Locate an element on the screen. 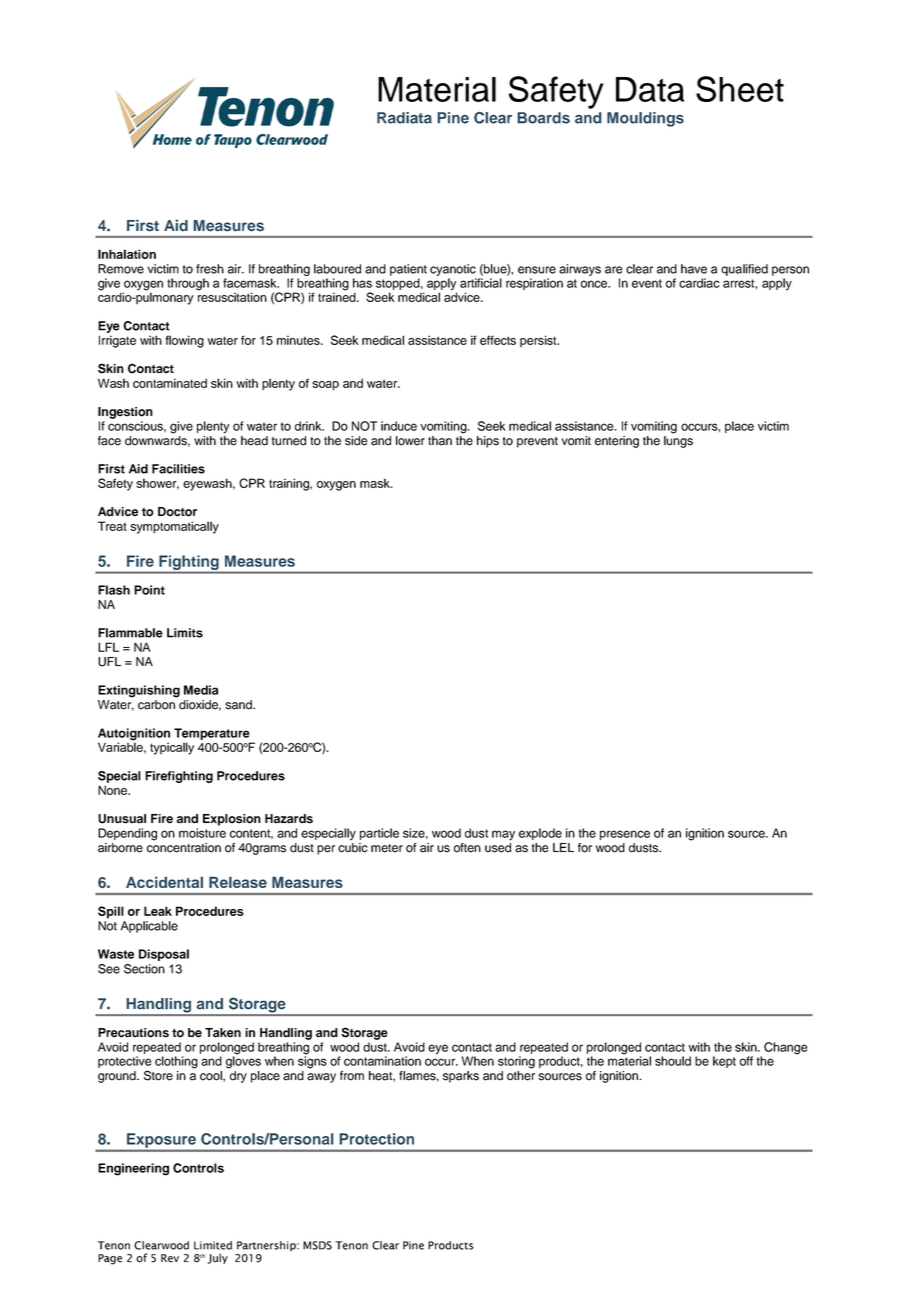 The width and height of the screenshot is (924, 1308). Media is located at coordinates (201, 690).
